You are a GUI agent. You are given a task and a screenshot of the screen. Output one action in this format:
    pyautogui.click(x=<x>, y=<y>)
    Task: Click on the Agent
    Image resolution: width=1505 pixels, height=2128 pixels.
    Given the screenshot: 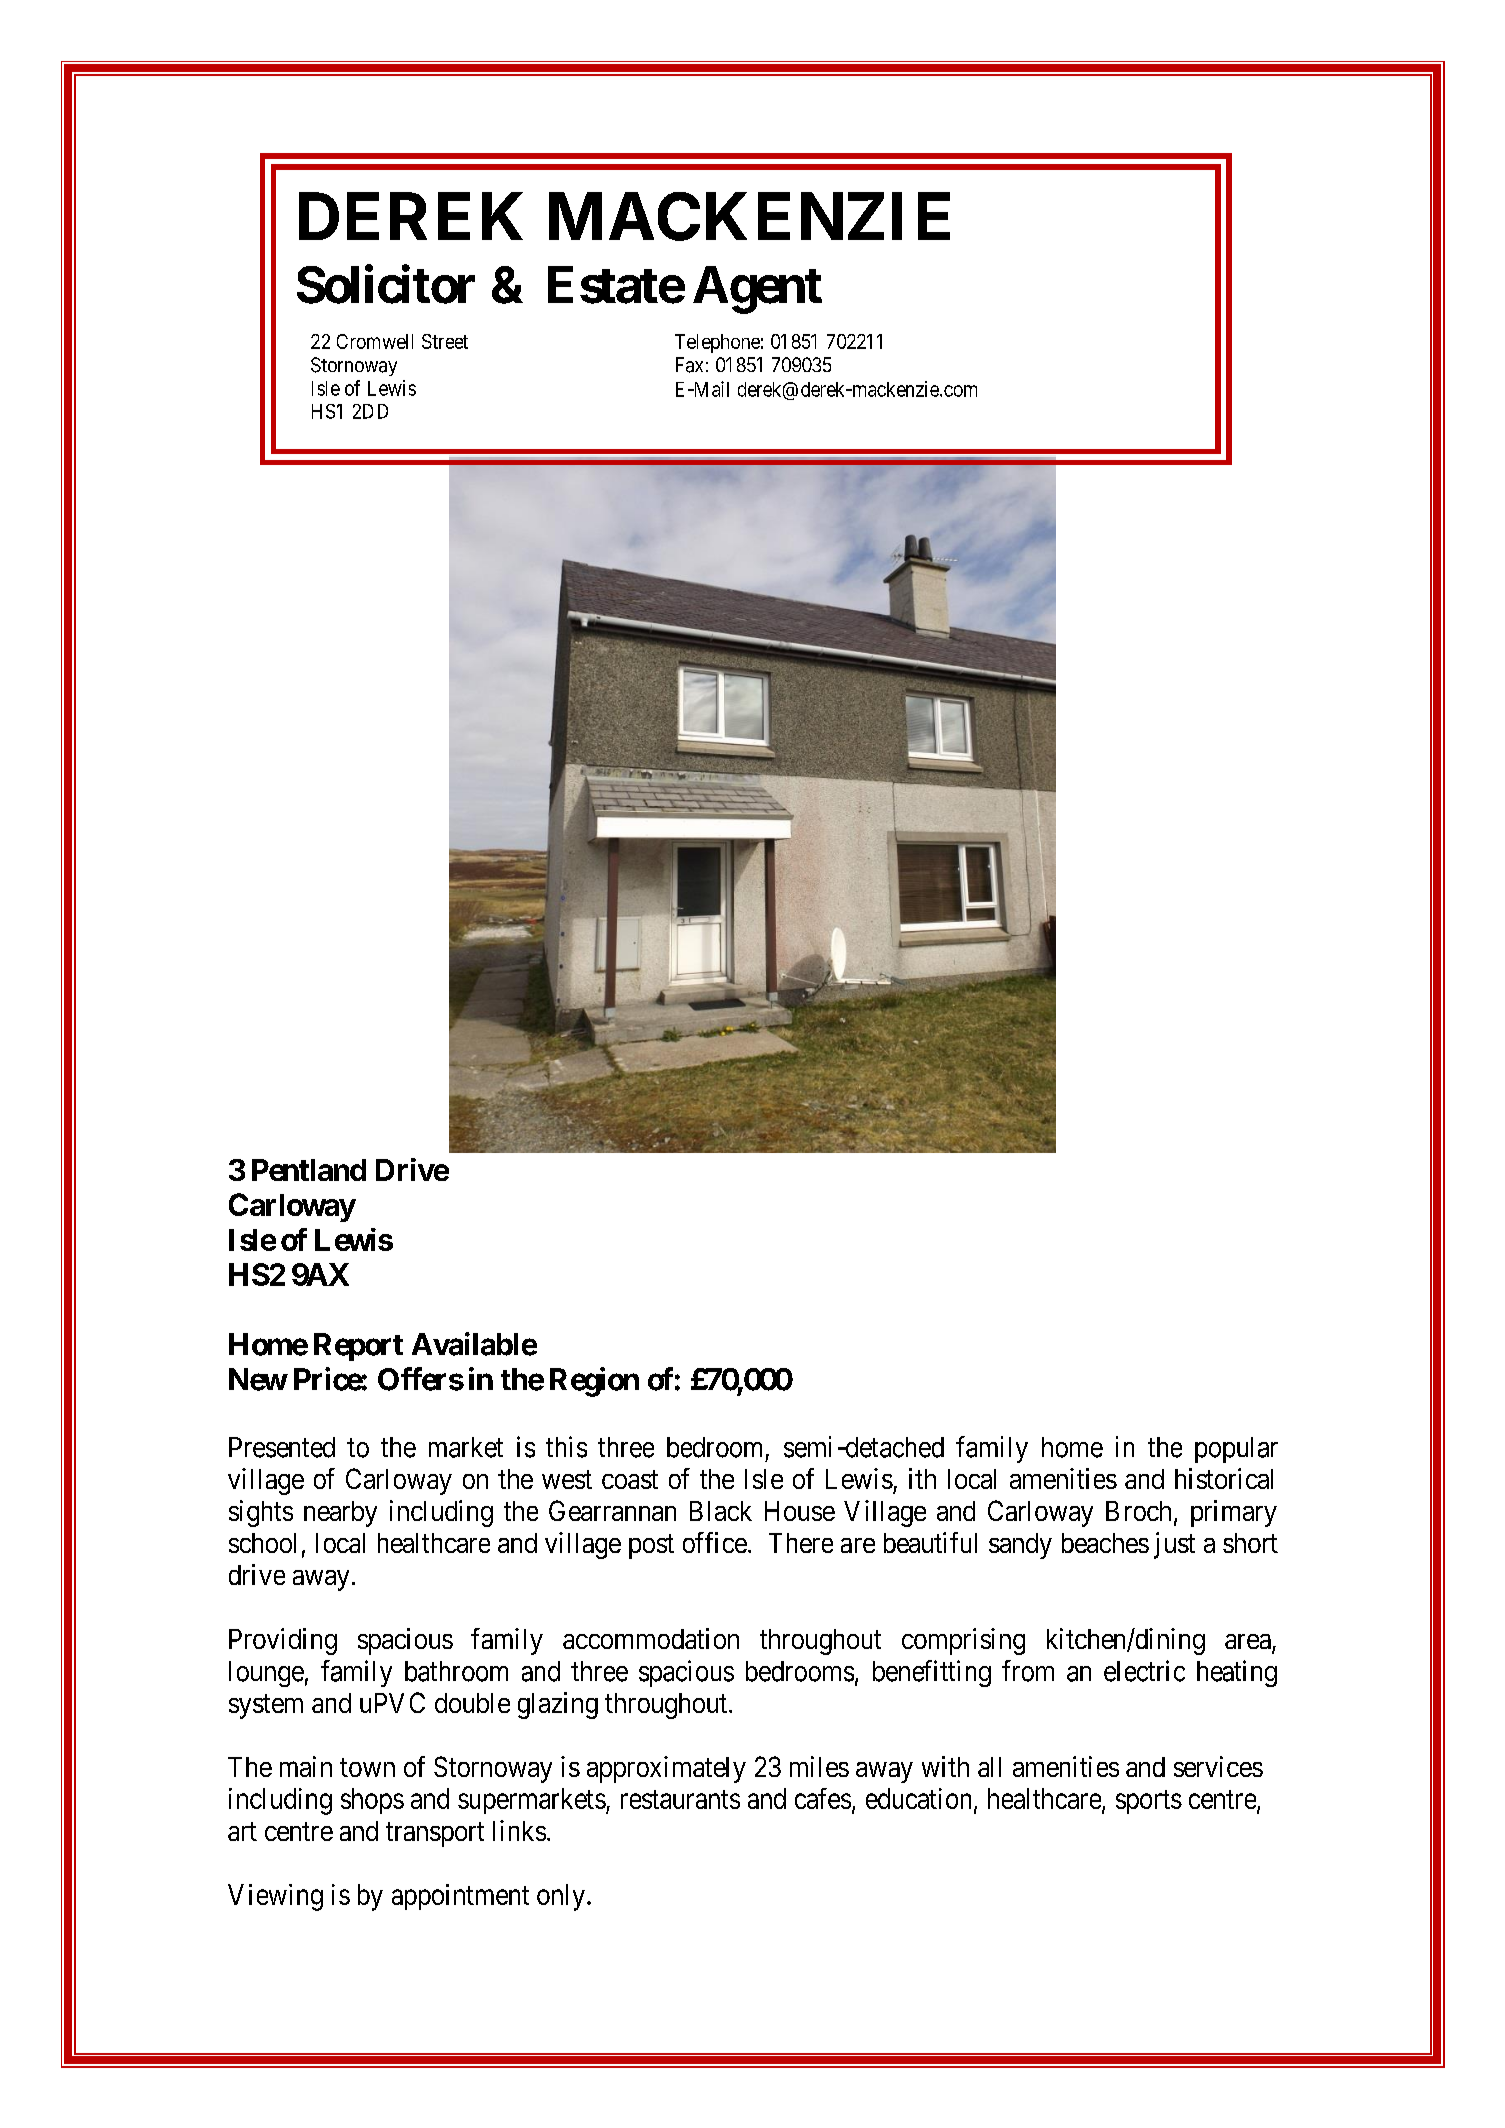 What is the action you would take?
    pyautogui.click(x=757, y=290)
